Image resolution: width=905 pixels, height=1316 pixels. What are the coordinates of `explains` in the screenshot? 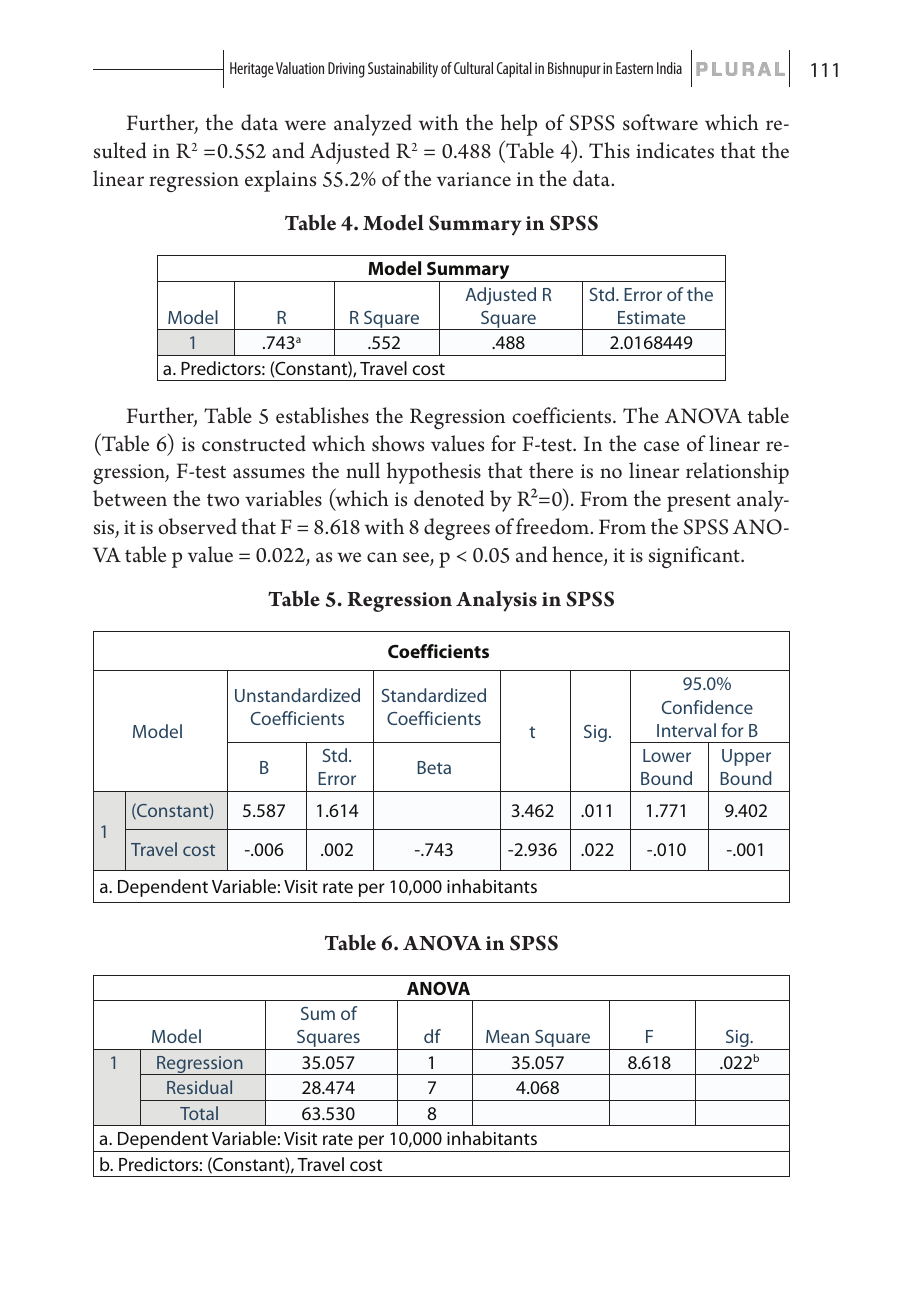 It's located at (280, 181).
